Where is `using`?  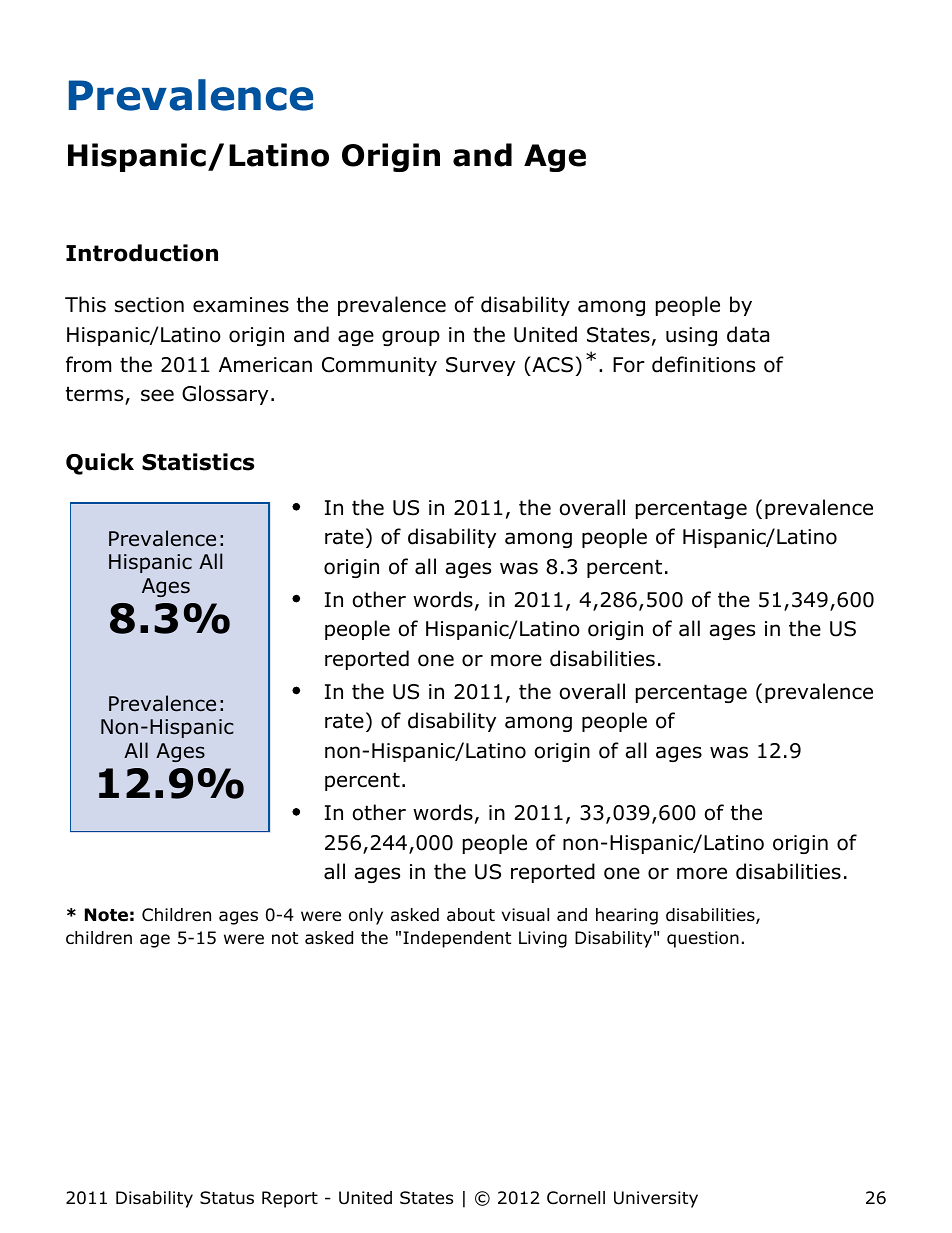 using is located at coordinates (691, 336).
